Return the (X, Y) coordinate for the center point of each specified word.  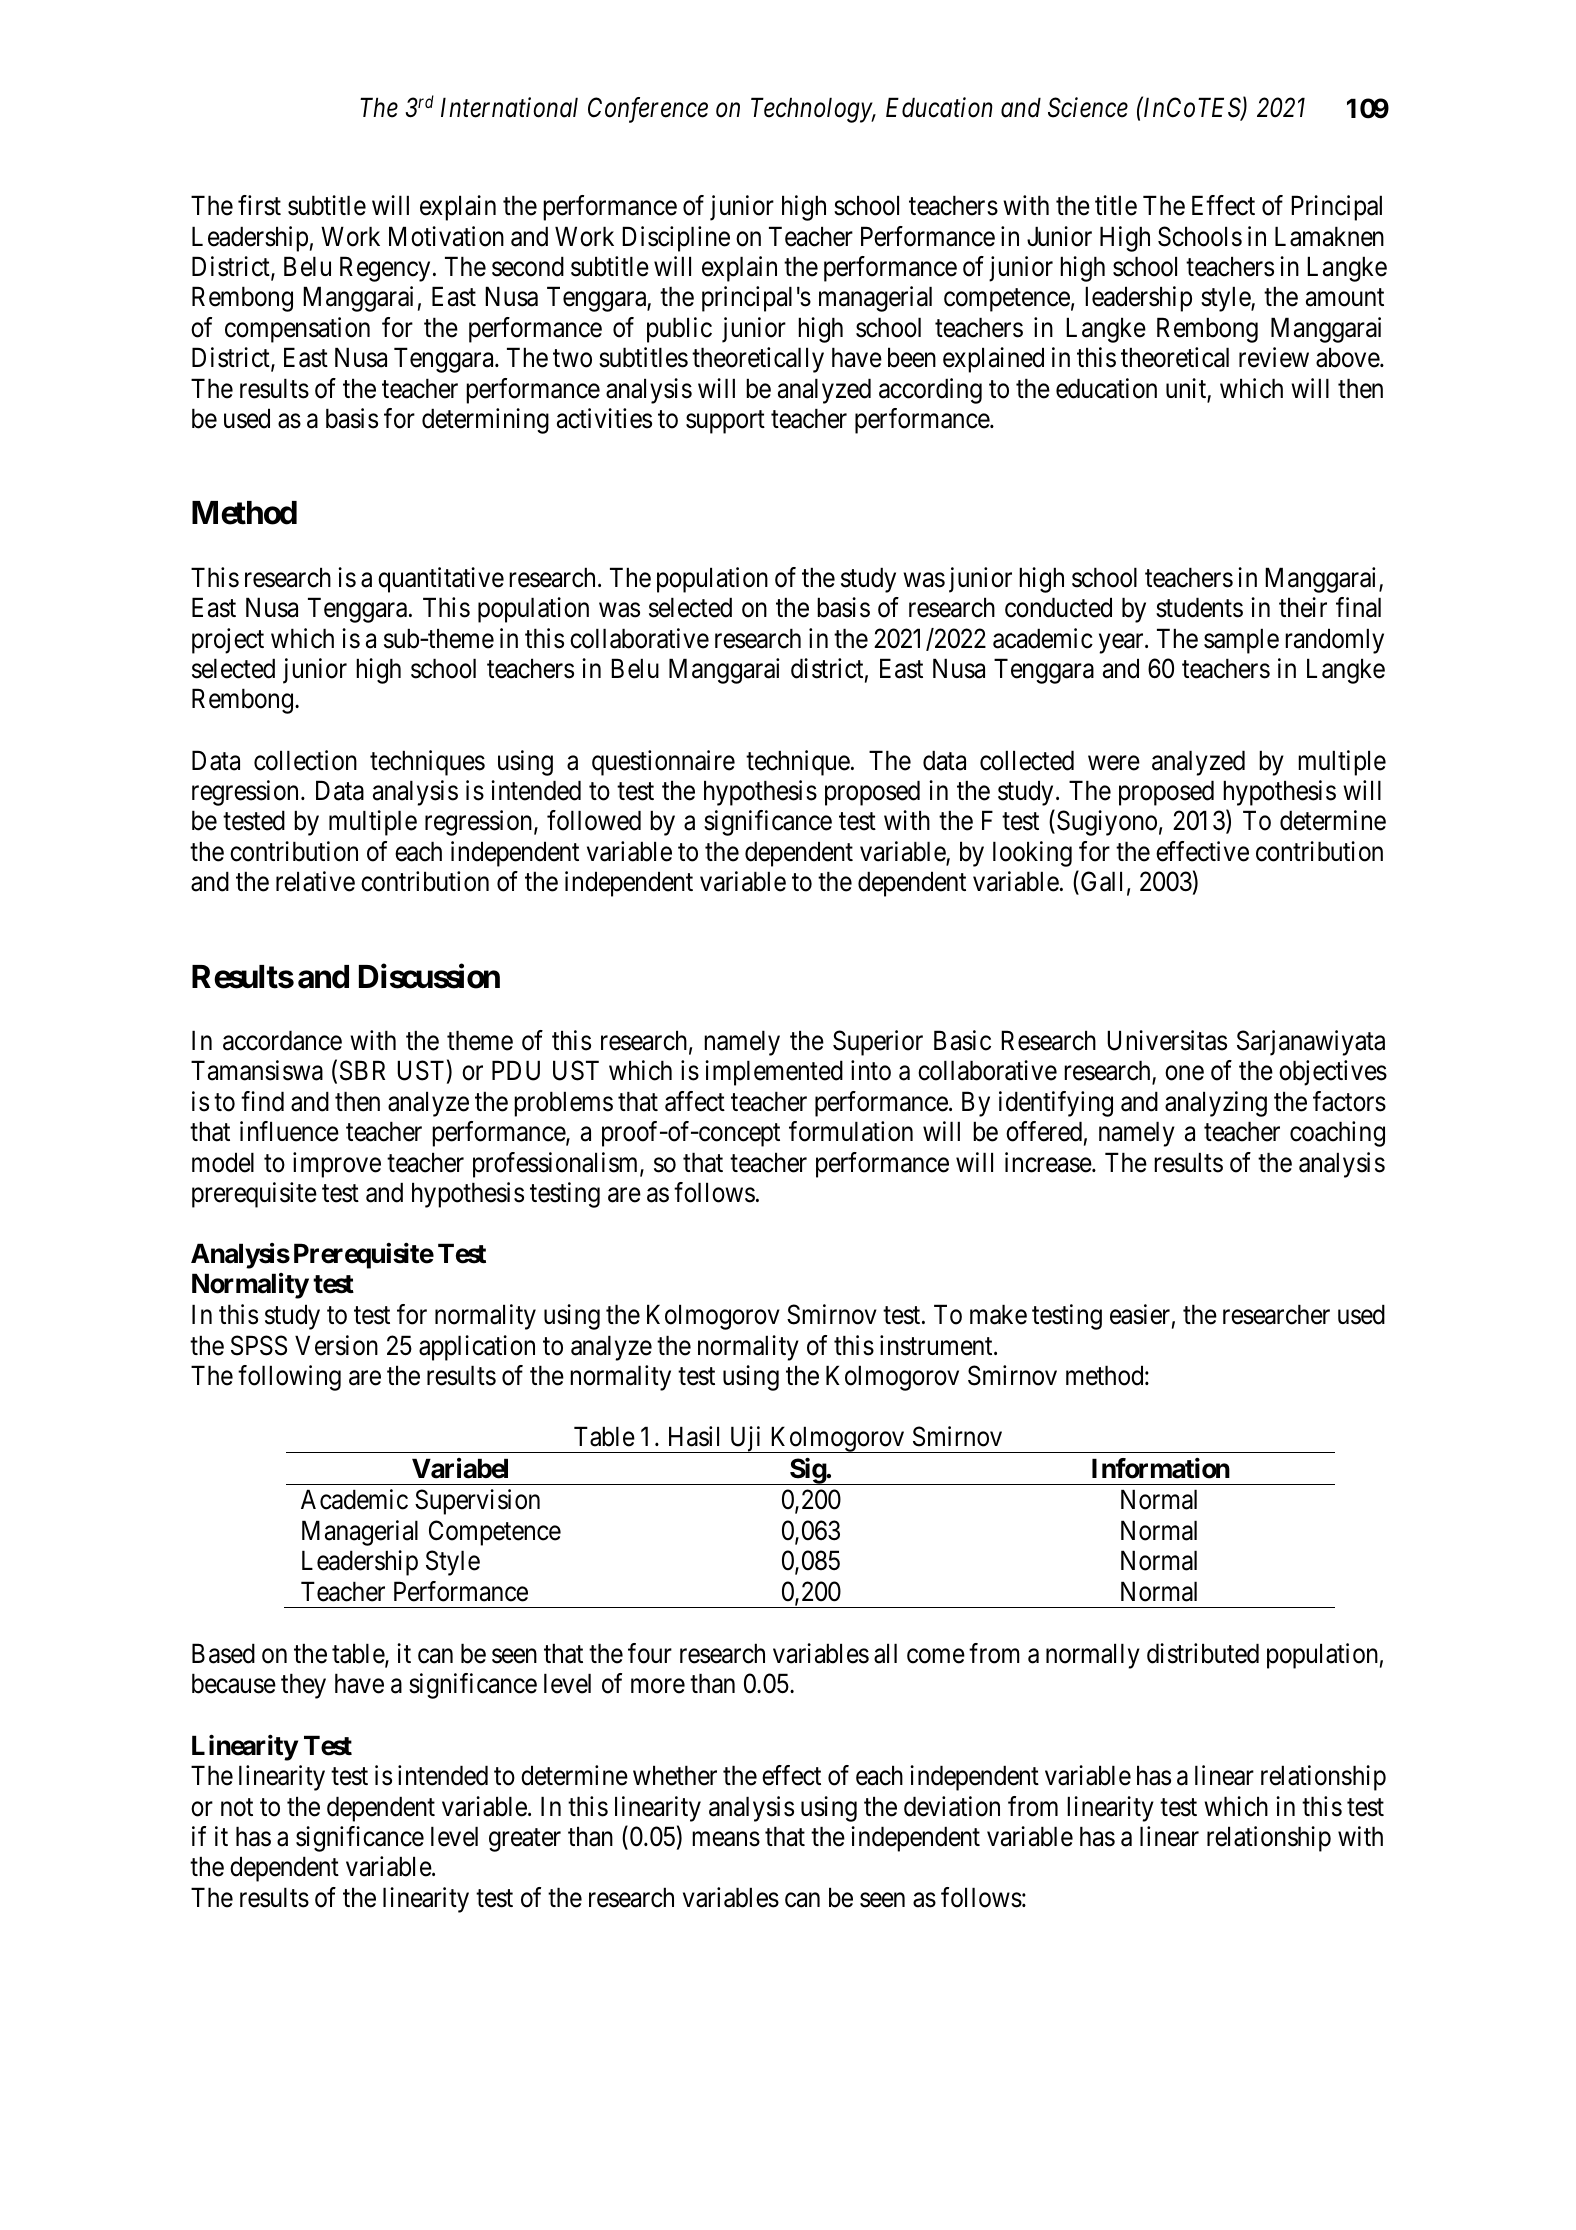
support (725, 422)
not (237, 1807)
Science (1088, 107)
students (1199, 607)
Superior (878, 1043)
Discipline (676, 239)
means (726, 1839)
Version (336, 1345)
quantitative (441, 580)
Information (1161, 1468)
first (259, 205)
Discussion (429, 976)
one (1184, 1073)
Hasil (694, 1436)
